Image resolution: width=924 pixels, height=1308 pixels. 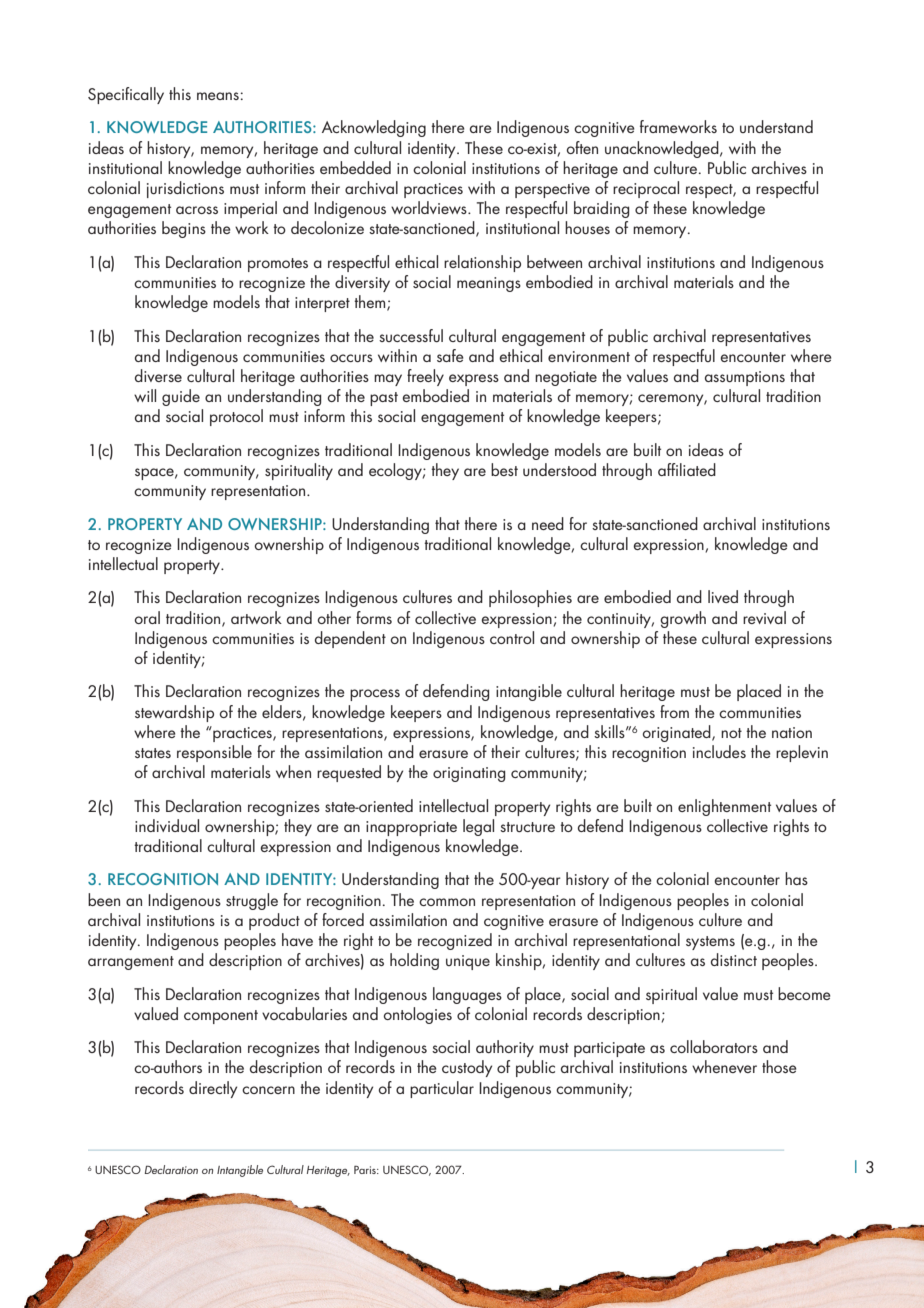 What do you see at coordinates (714, 1046) in the document?
I see `collaborators` at bounding box center [714, 1046].
